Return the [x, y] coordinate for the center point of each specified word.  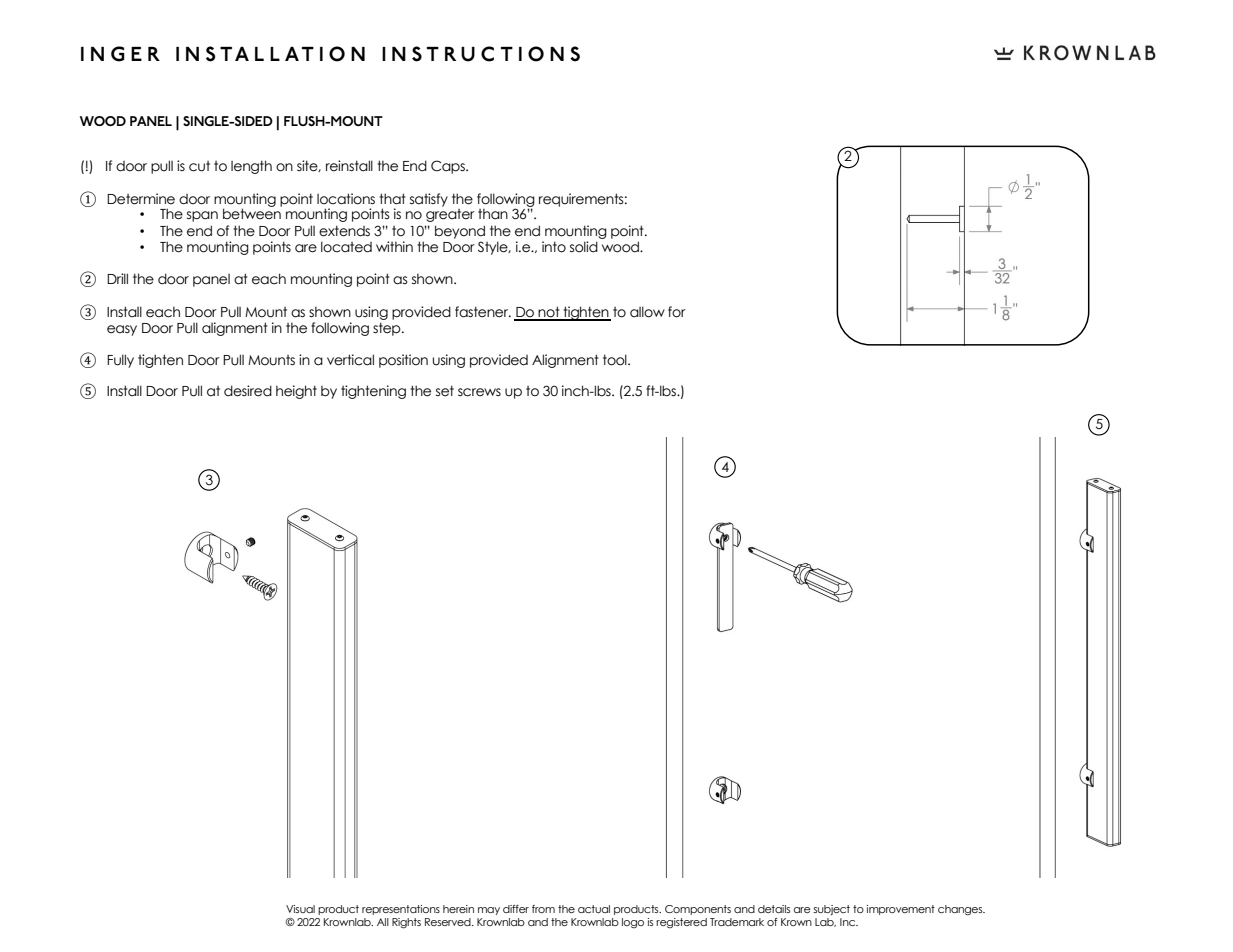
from [543, 909]
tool [616, 360]
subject [831, 910]
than [493, 214]
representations [401, 910]
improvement [900, 910]
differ [516, 909]
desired [248, 391]
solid [584, 247]
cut [199, 166]
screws [479, 392]
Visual [300, 909]
